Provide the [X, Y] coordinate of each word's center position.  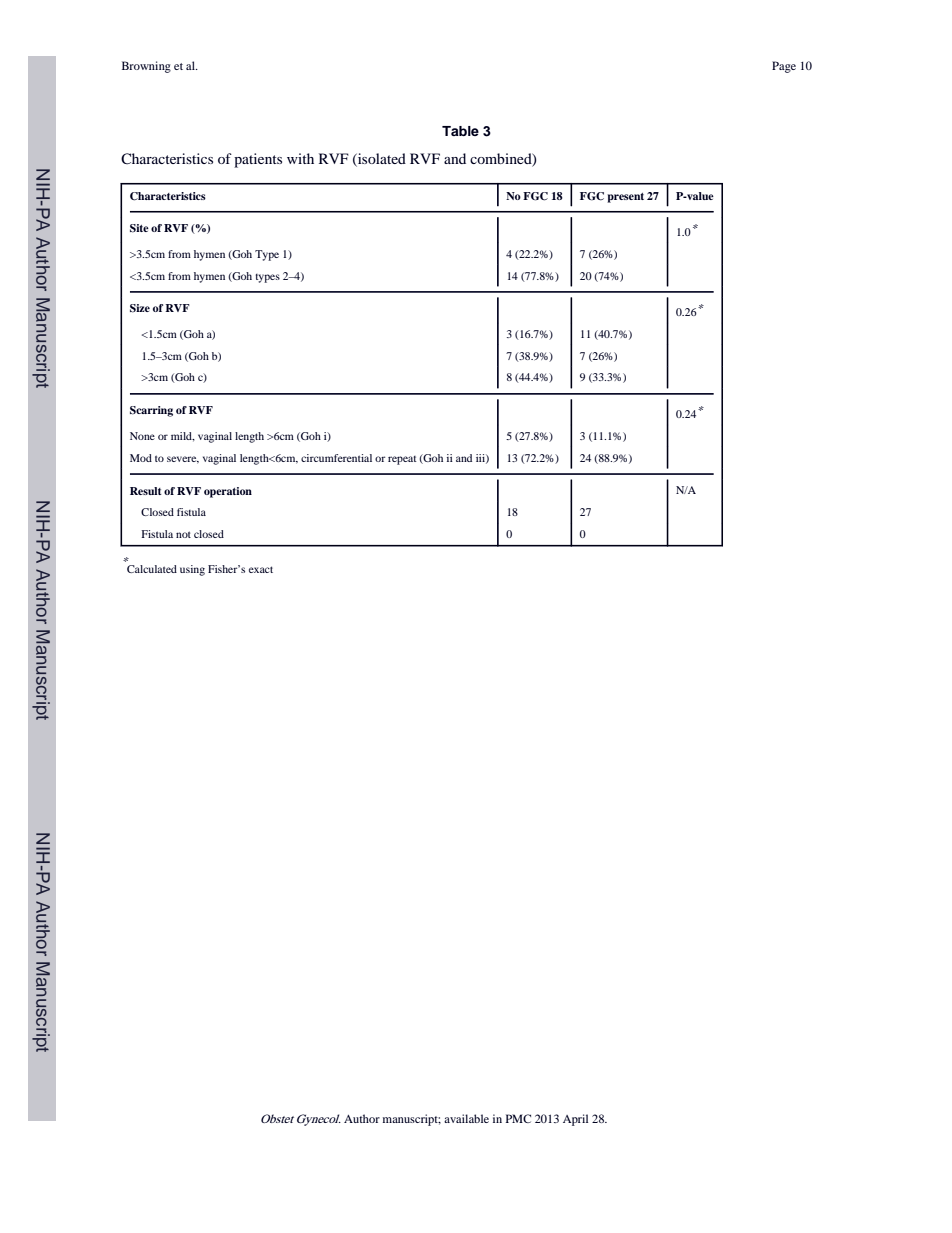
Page [784, 67]
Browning [146, 67]
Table [460, 131]
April [575, 1120]
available [466, 1118]
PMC [518, 1118]
